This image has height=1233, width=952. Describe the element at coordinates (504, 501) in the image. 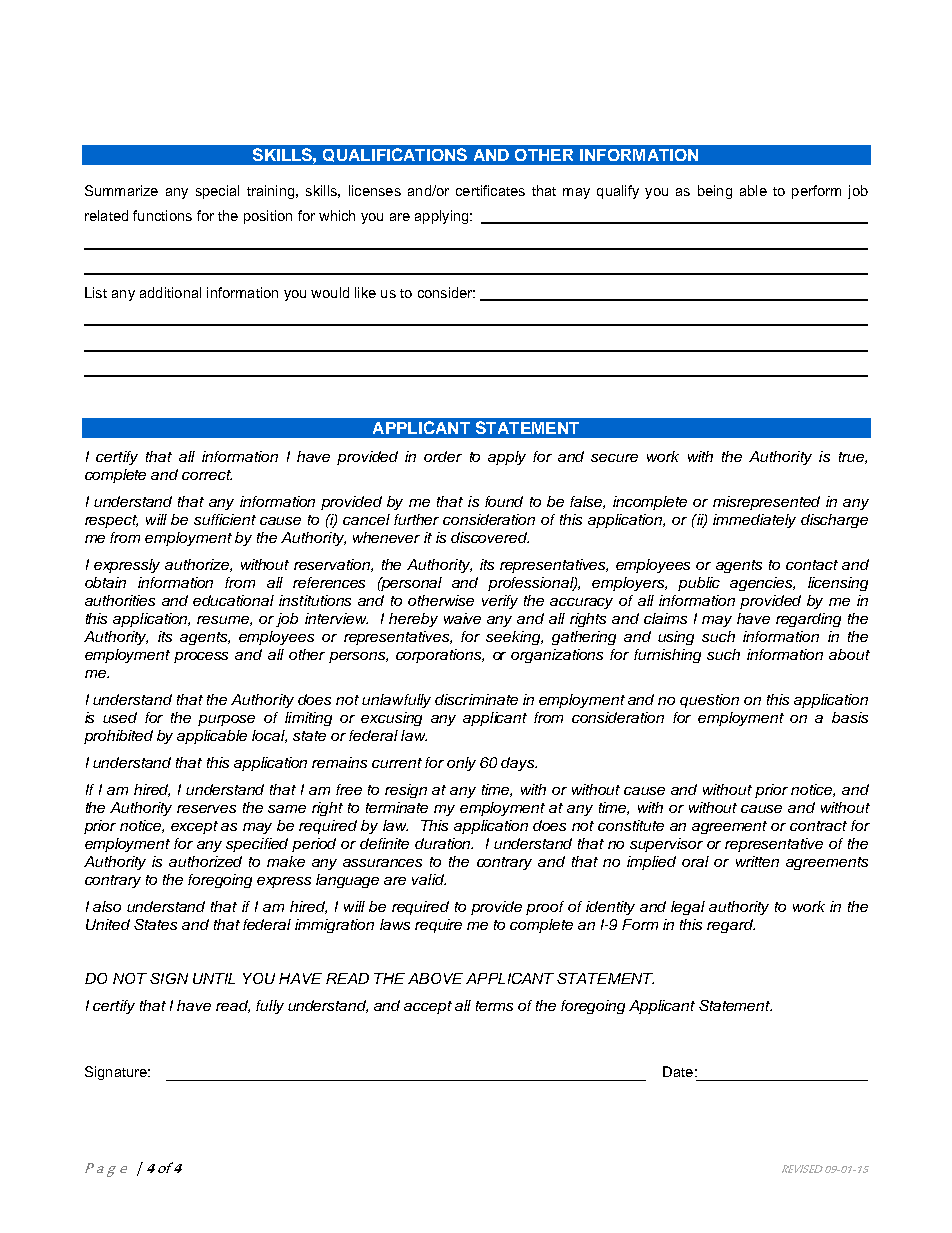

I see `found` at that location.
